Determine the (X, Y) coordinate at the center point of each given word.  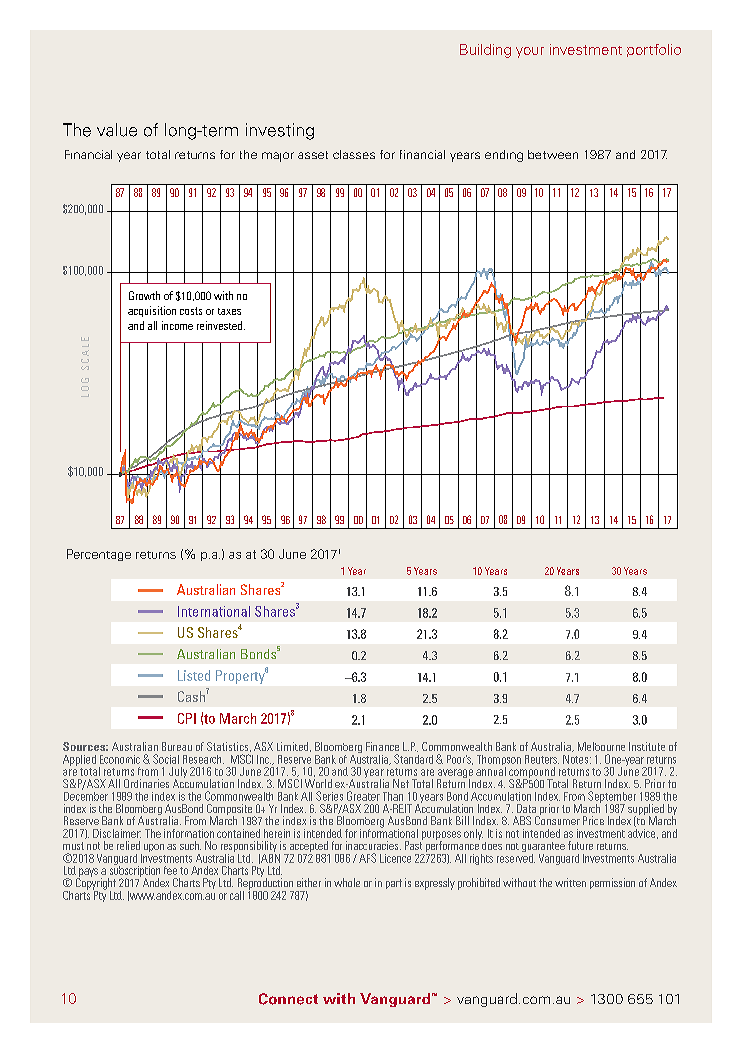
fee (170, 870)
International (214, 611)
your (530, 52)
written (570, 882)
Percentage (99, 555)
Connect (288, 999)
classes (354, 154)
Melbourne (601, 746)
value (117, 130)
